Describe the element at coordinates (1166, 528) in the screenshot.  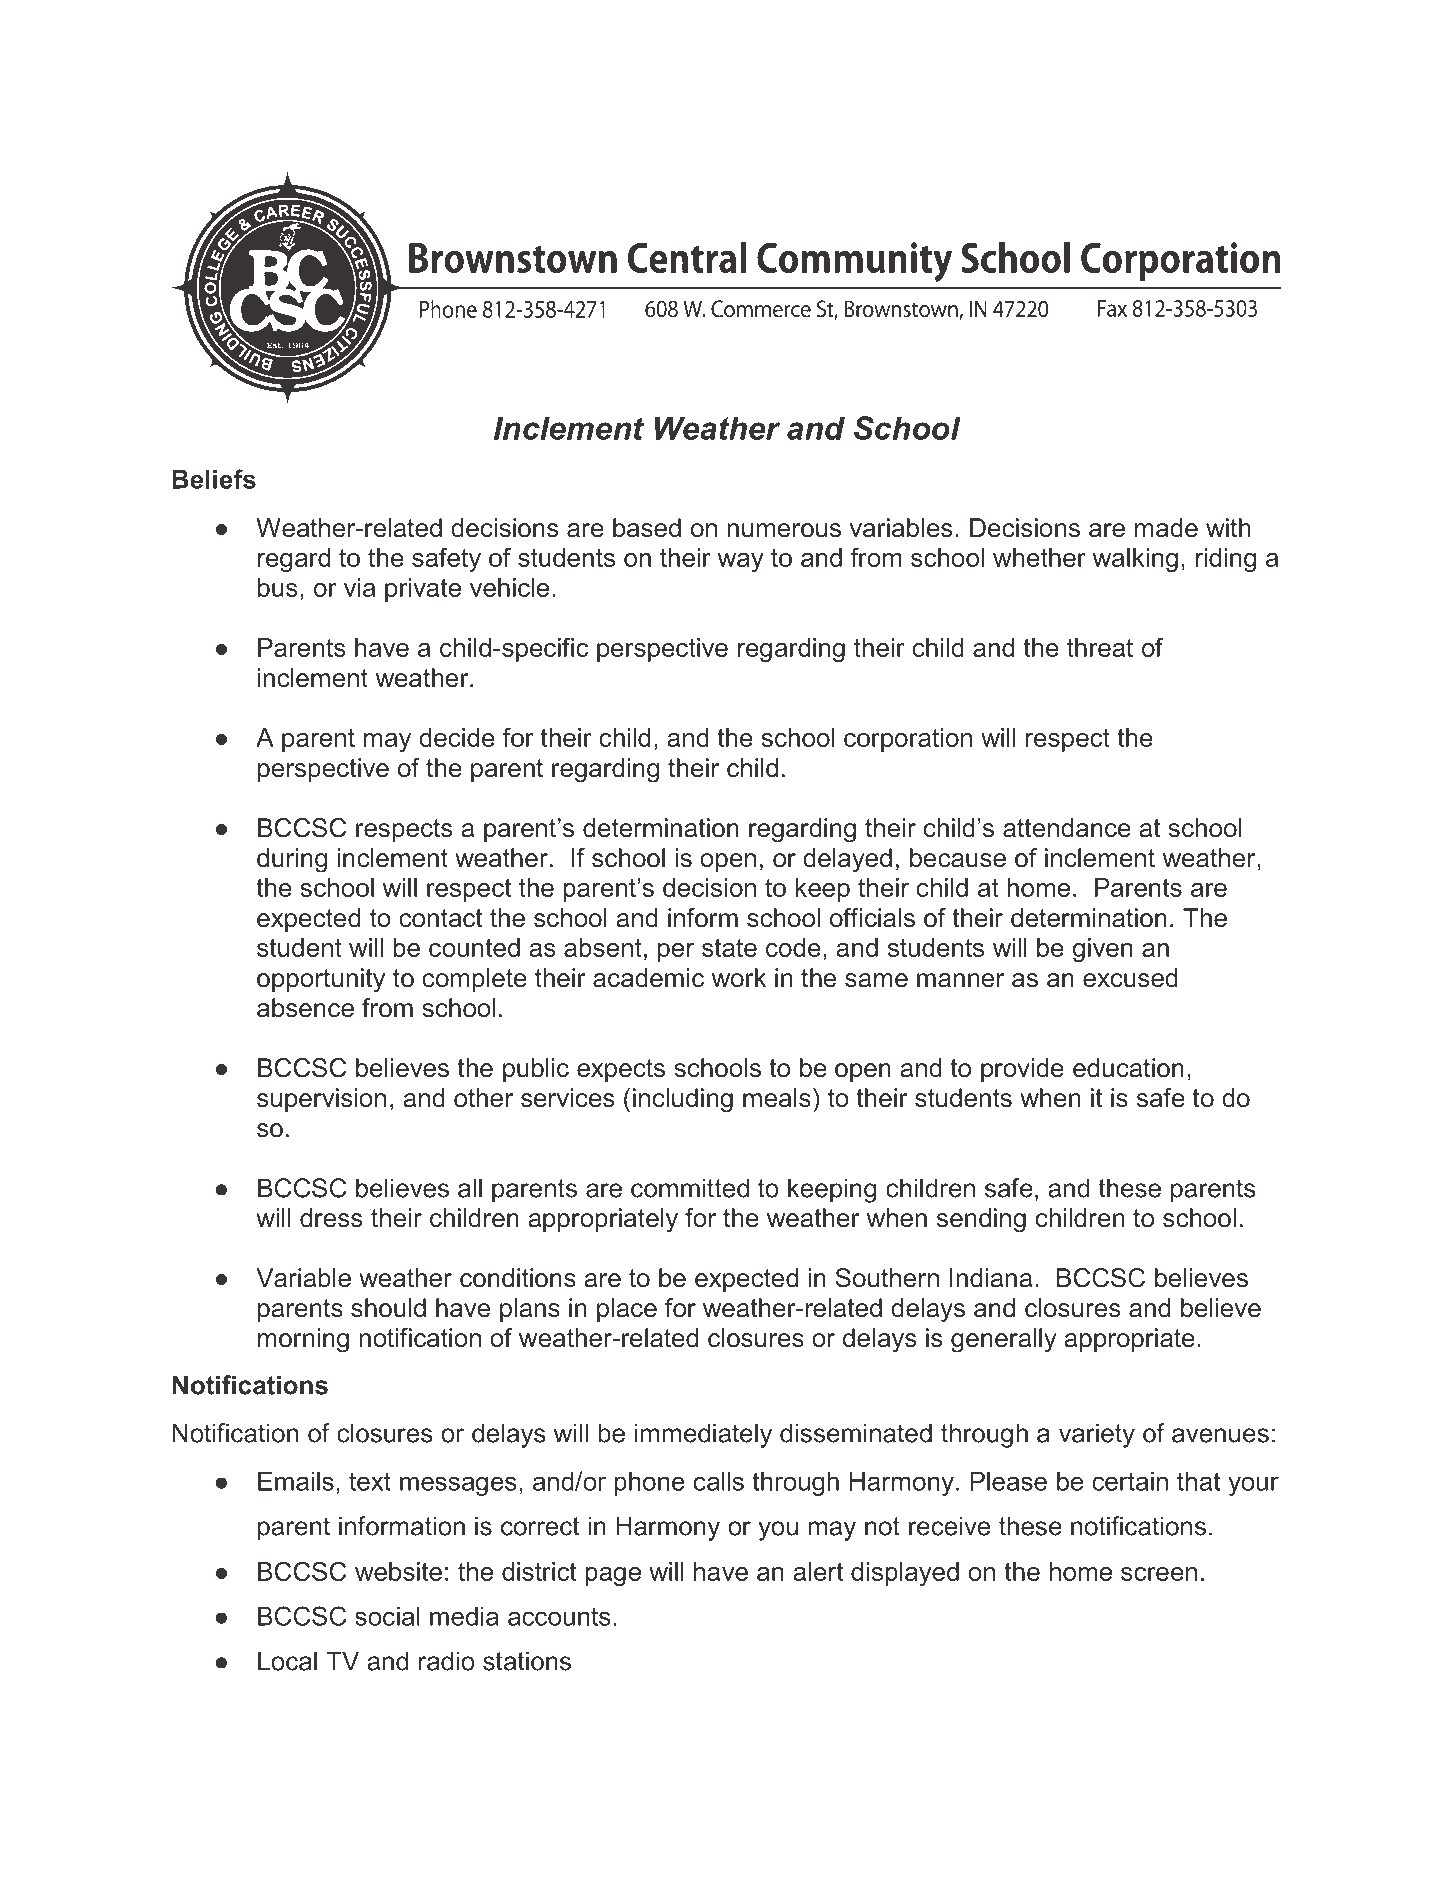
I see `made` at that location.
